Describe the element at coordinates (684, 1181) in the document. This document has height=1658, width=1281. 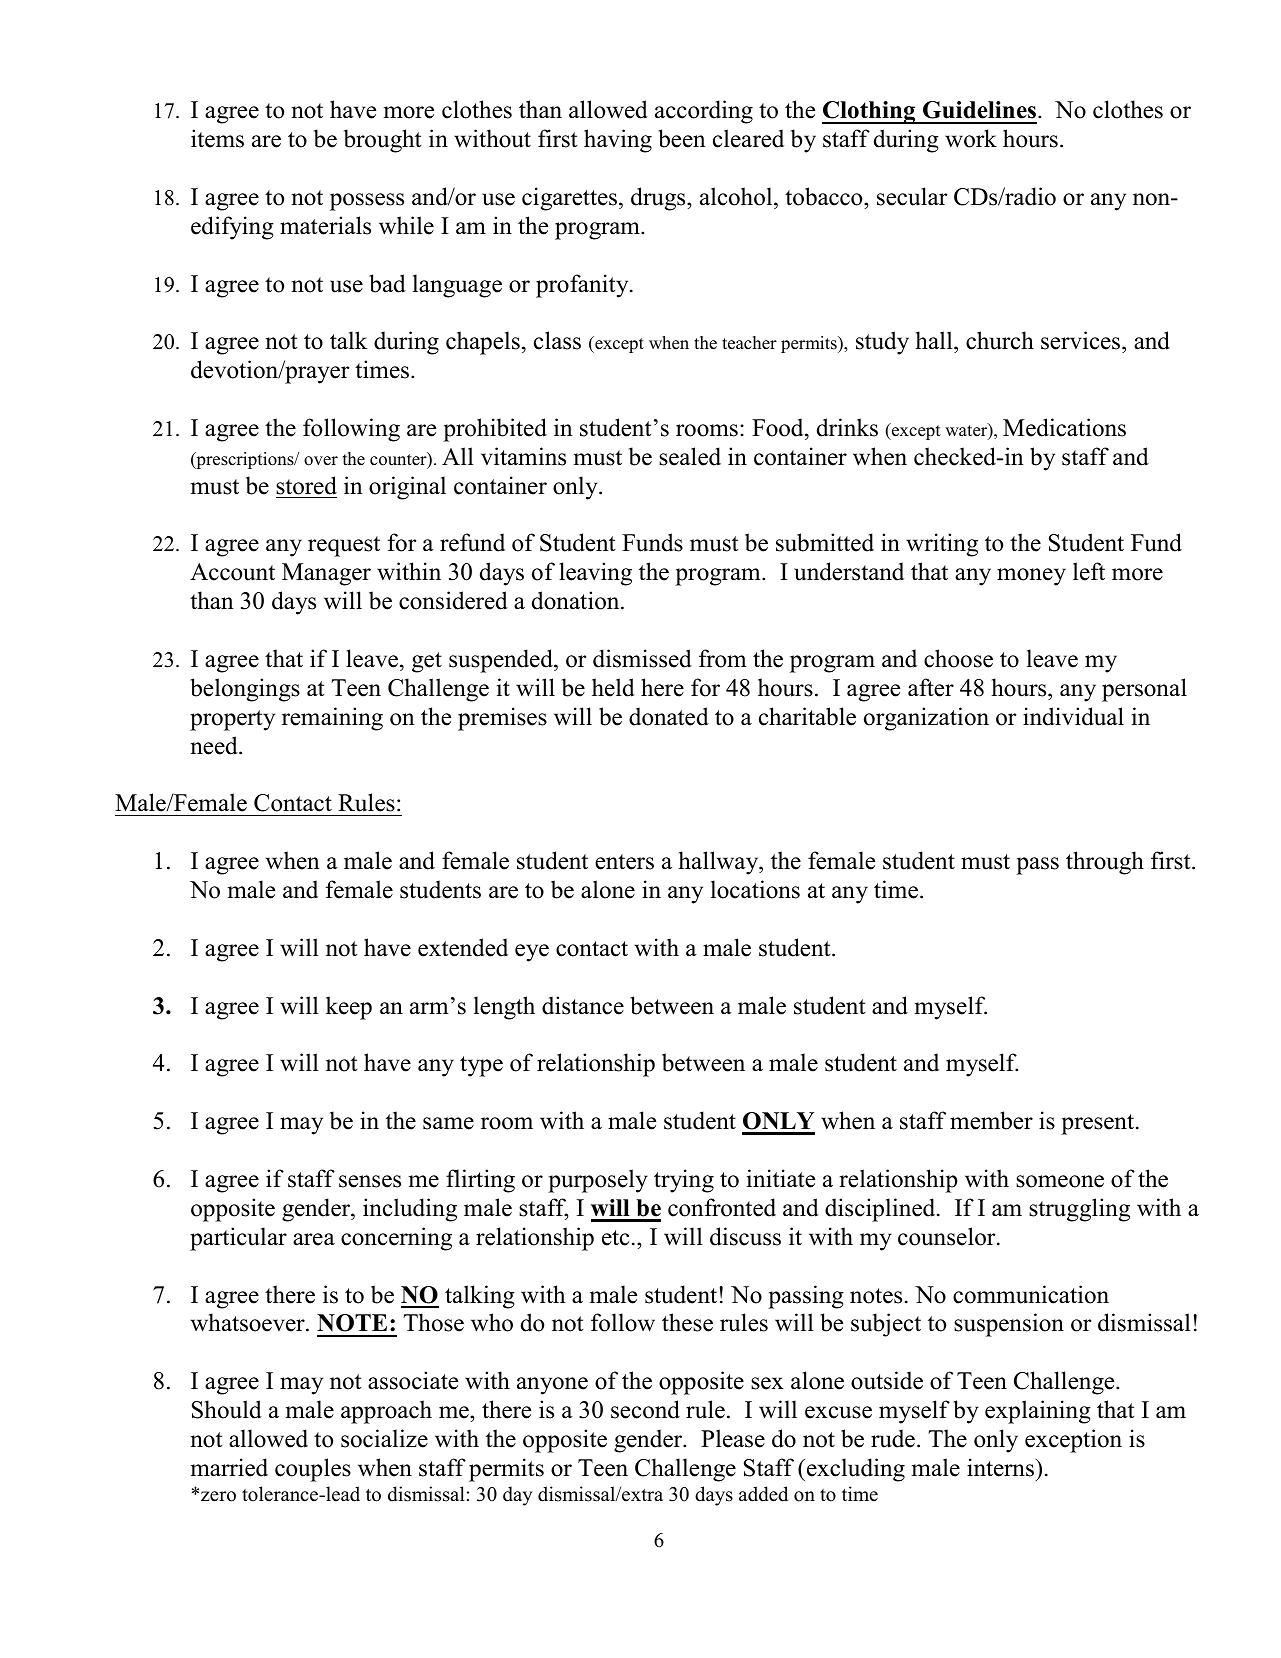
I see `trying` at that location.
